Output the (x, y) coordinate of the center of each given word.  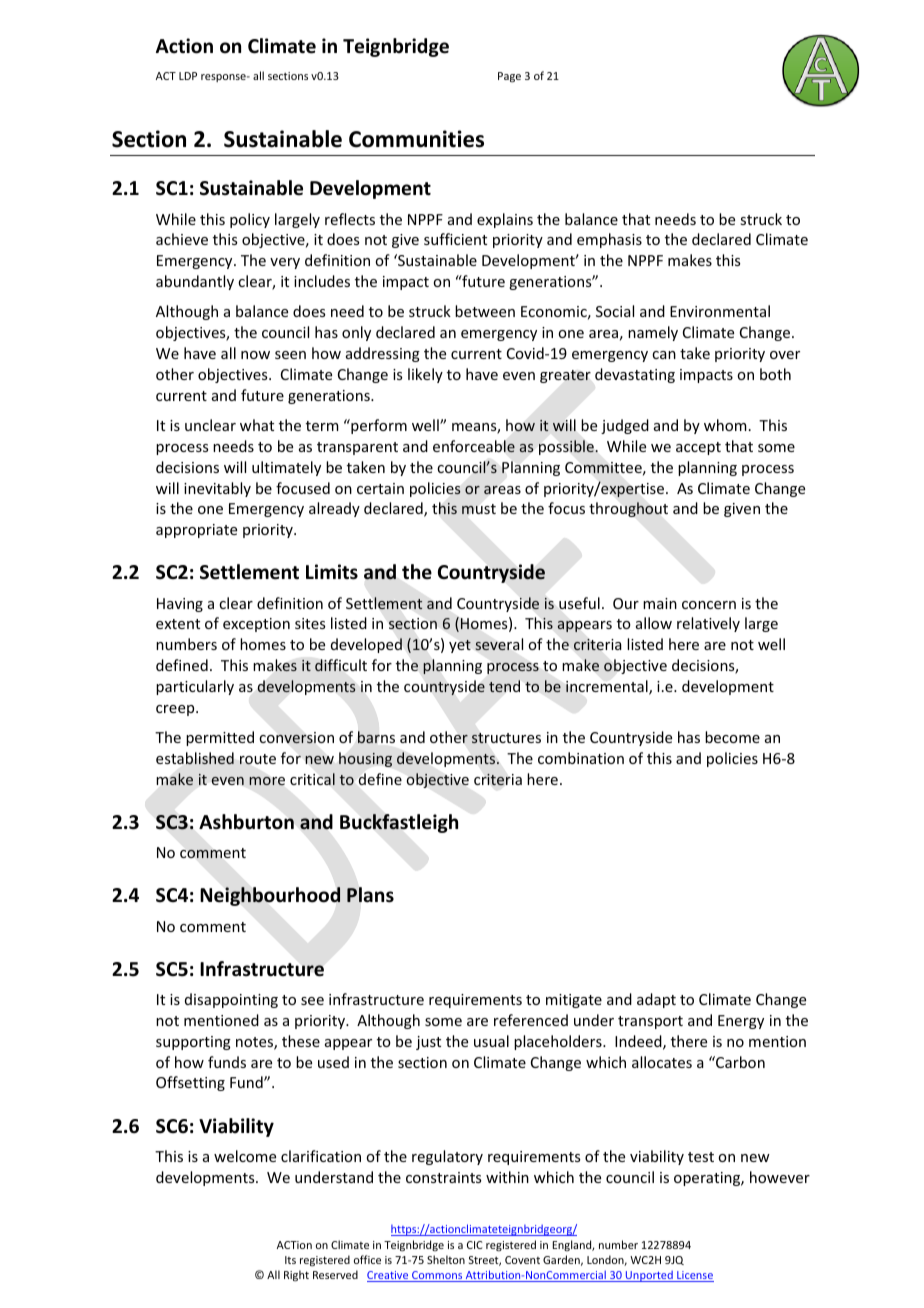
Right (296, 1276)
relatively (708, 624)
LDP (188, 76)
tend (504, 686)
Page (509, 77)
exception (256, 625)
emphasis (609, 240)
